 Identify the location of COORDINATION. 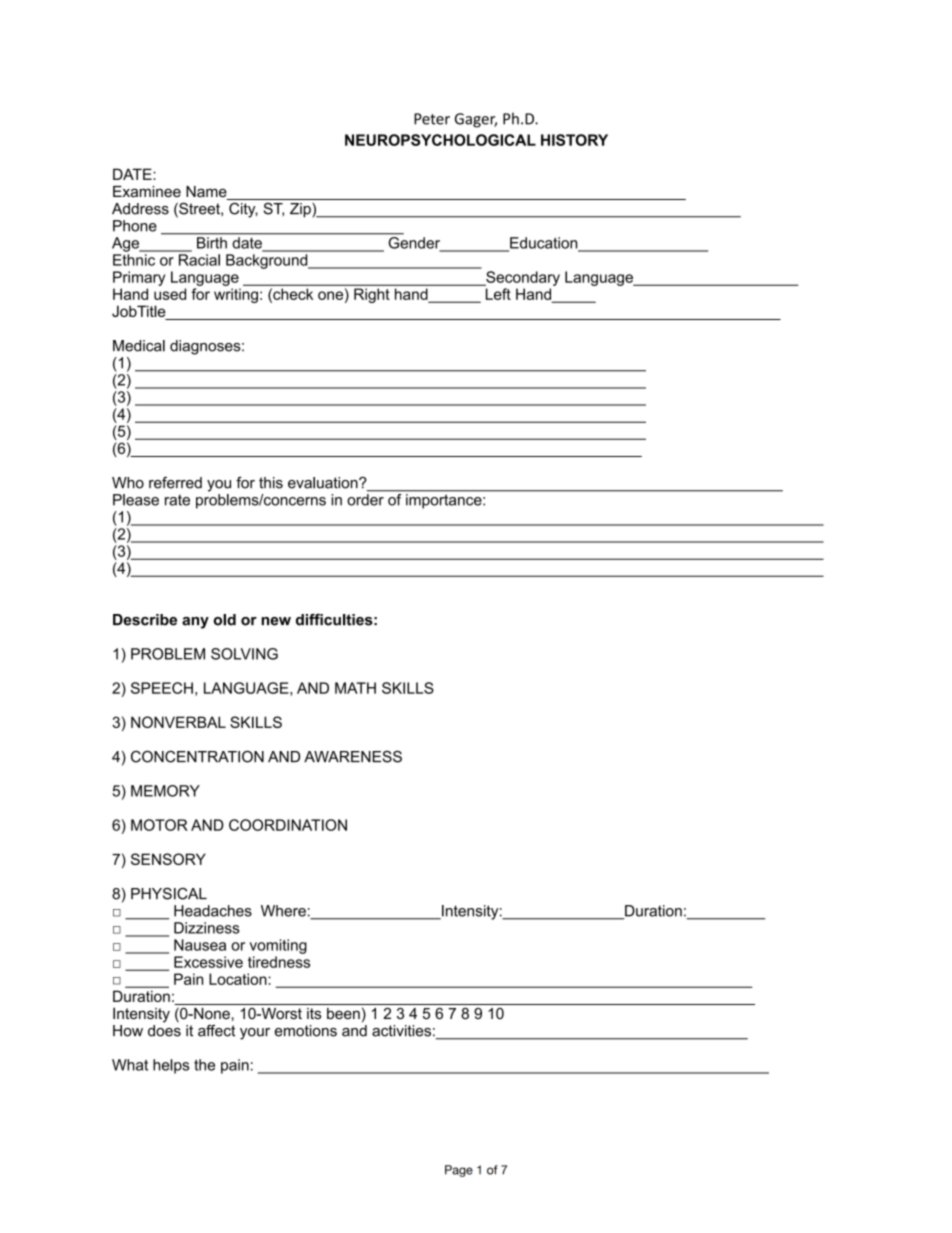
(288, 825).
